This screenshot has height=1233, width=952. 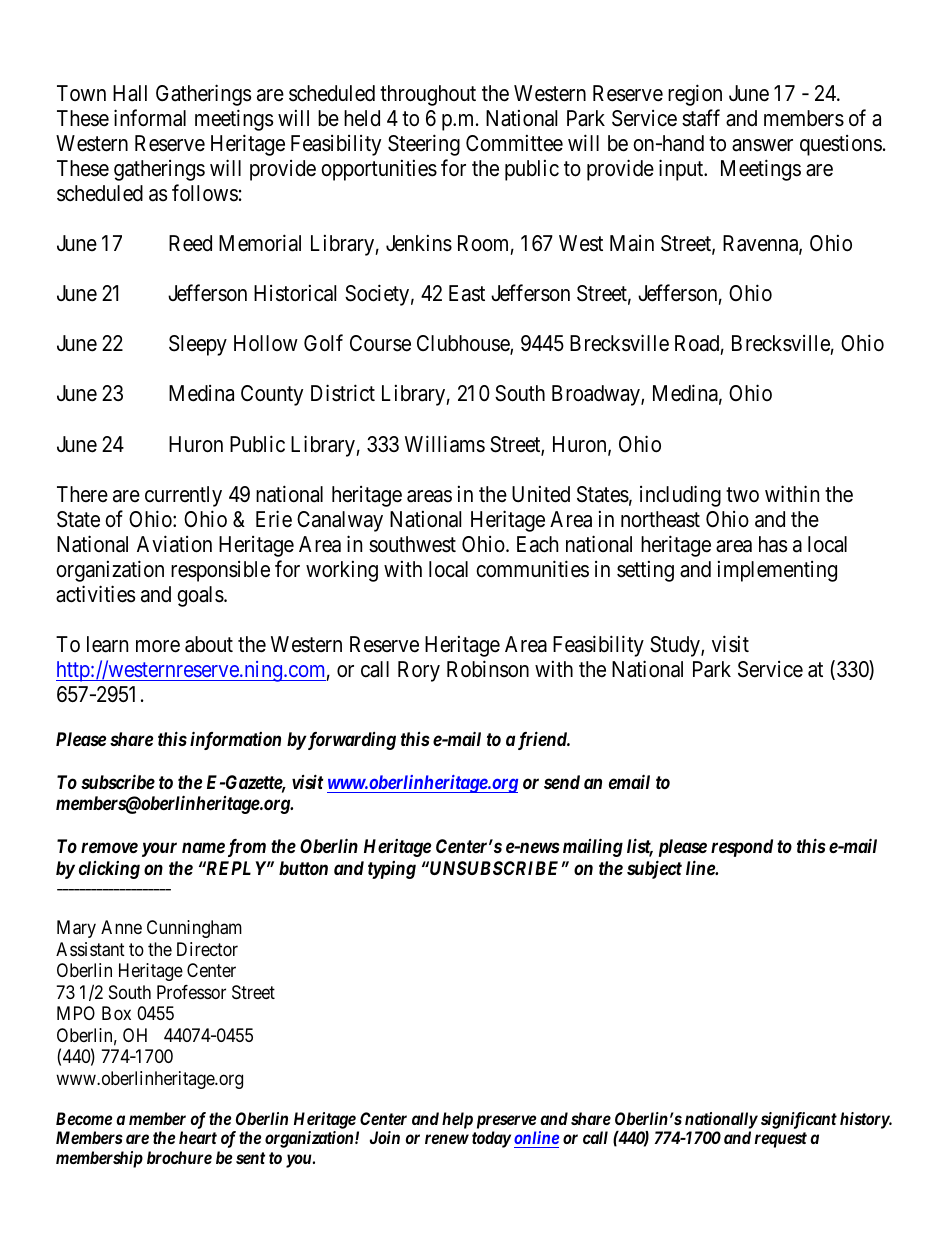 What do you see at coordinates (183, 496) in the screenshot?
I see `currently` at bounding box center [183, 496].
